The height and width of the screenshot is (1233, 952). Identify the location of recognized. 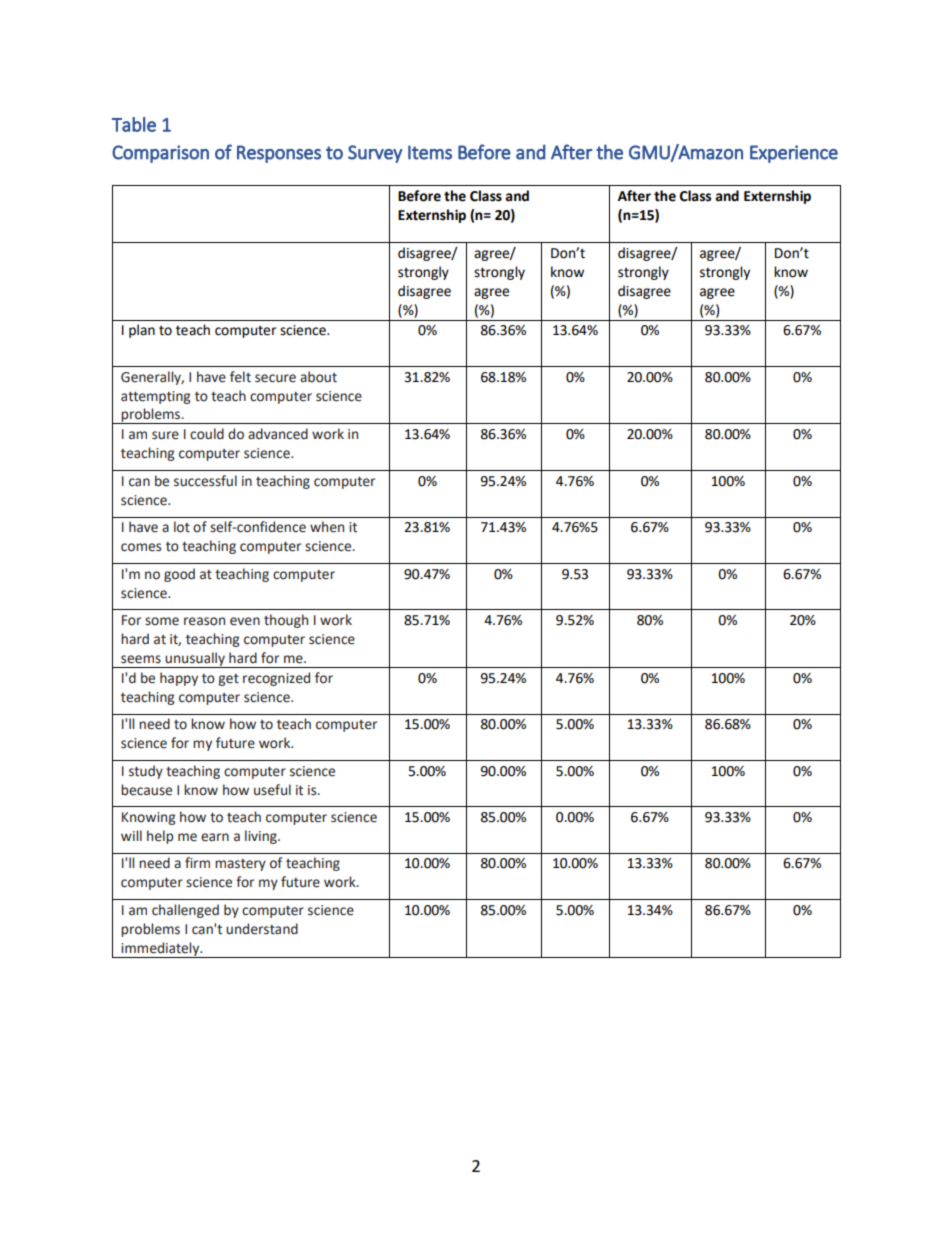
(276, 679).
